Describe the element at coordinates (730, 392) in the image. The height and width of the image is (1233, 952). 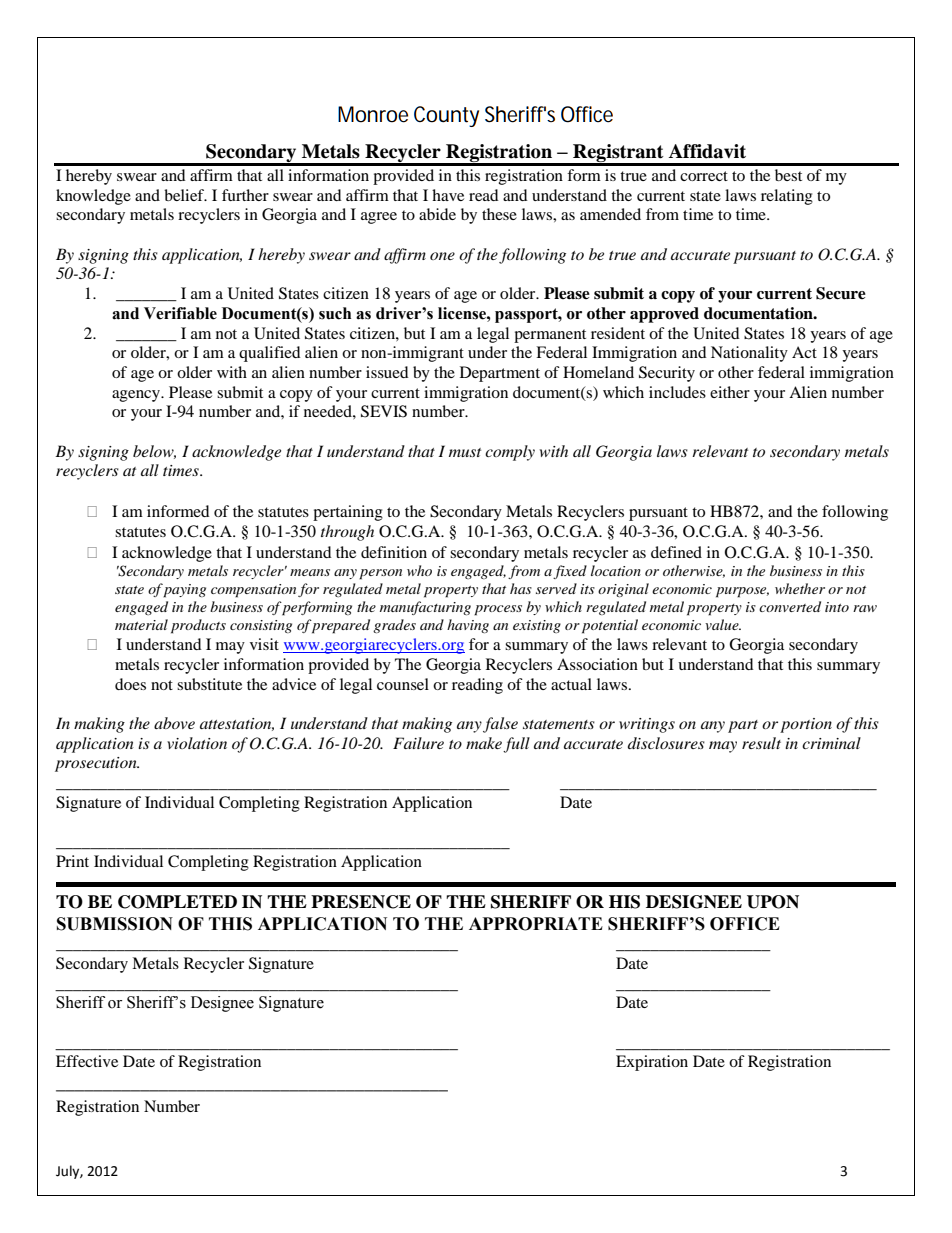
I see `either` at that location.
